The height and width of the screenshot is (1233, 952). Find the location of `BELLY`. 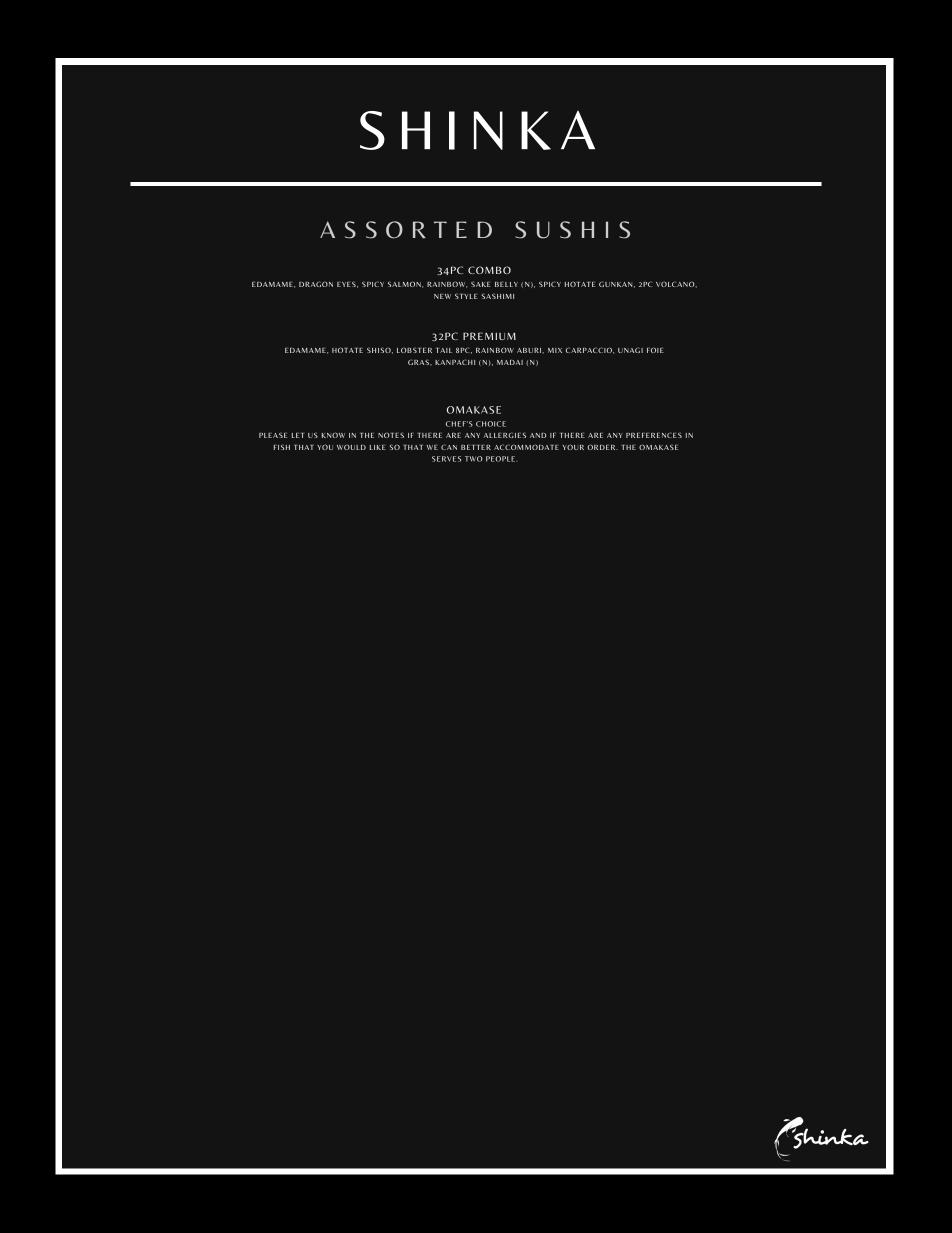

BELLY is located at coordinates (506, 284).
